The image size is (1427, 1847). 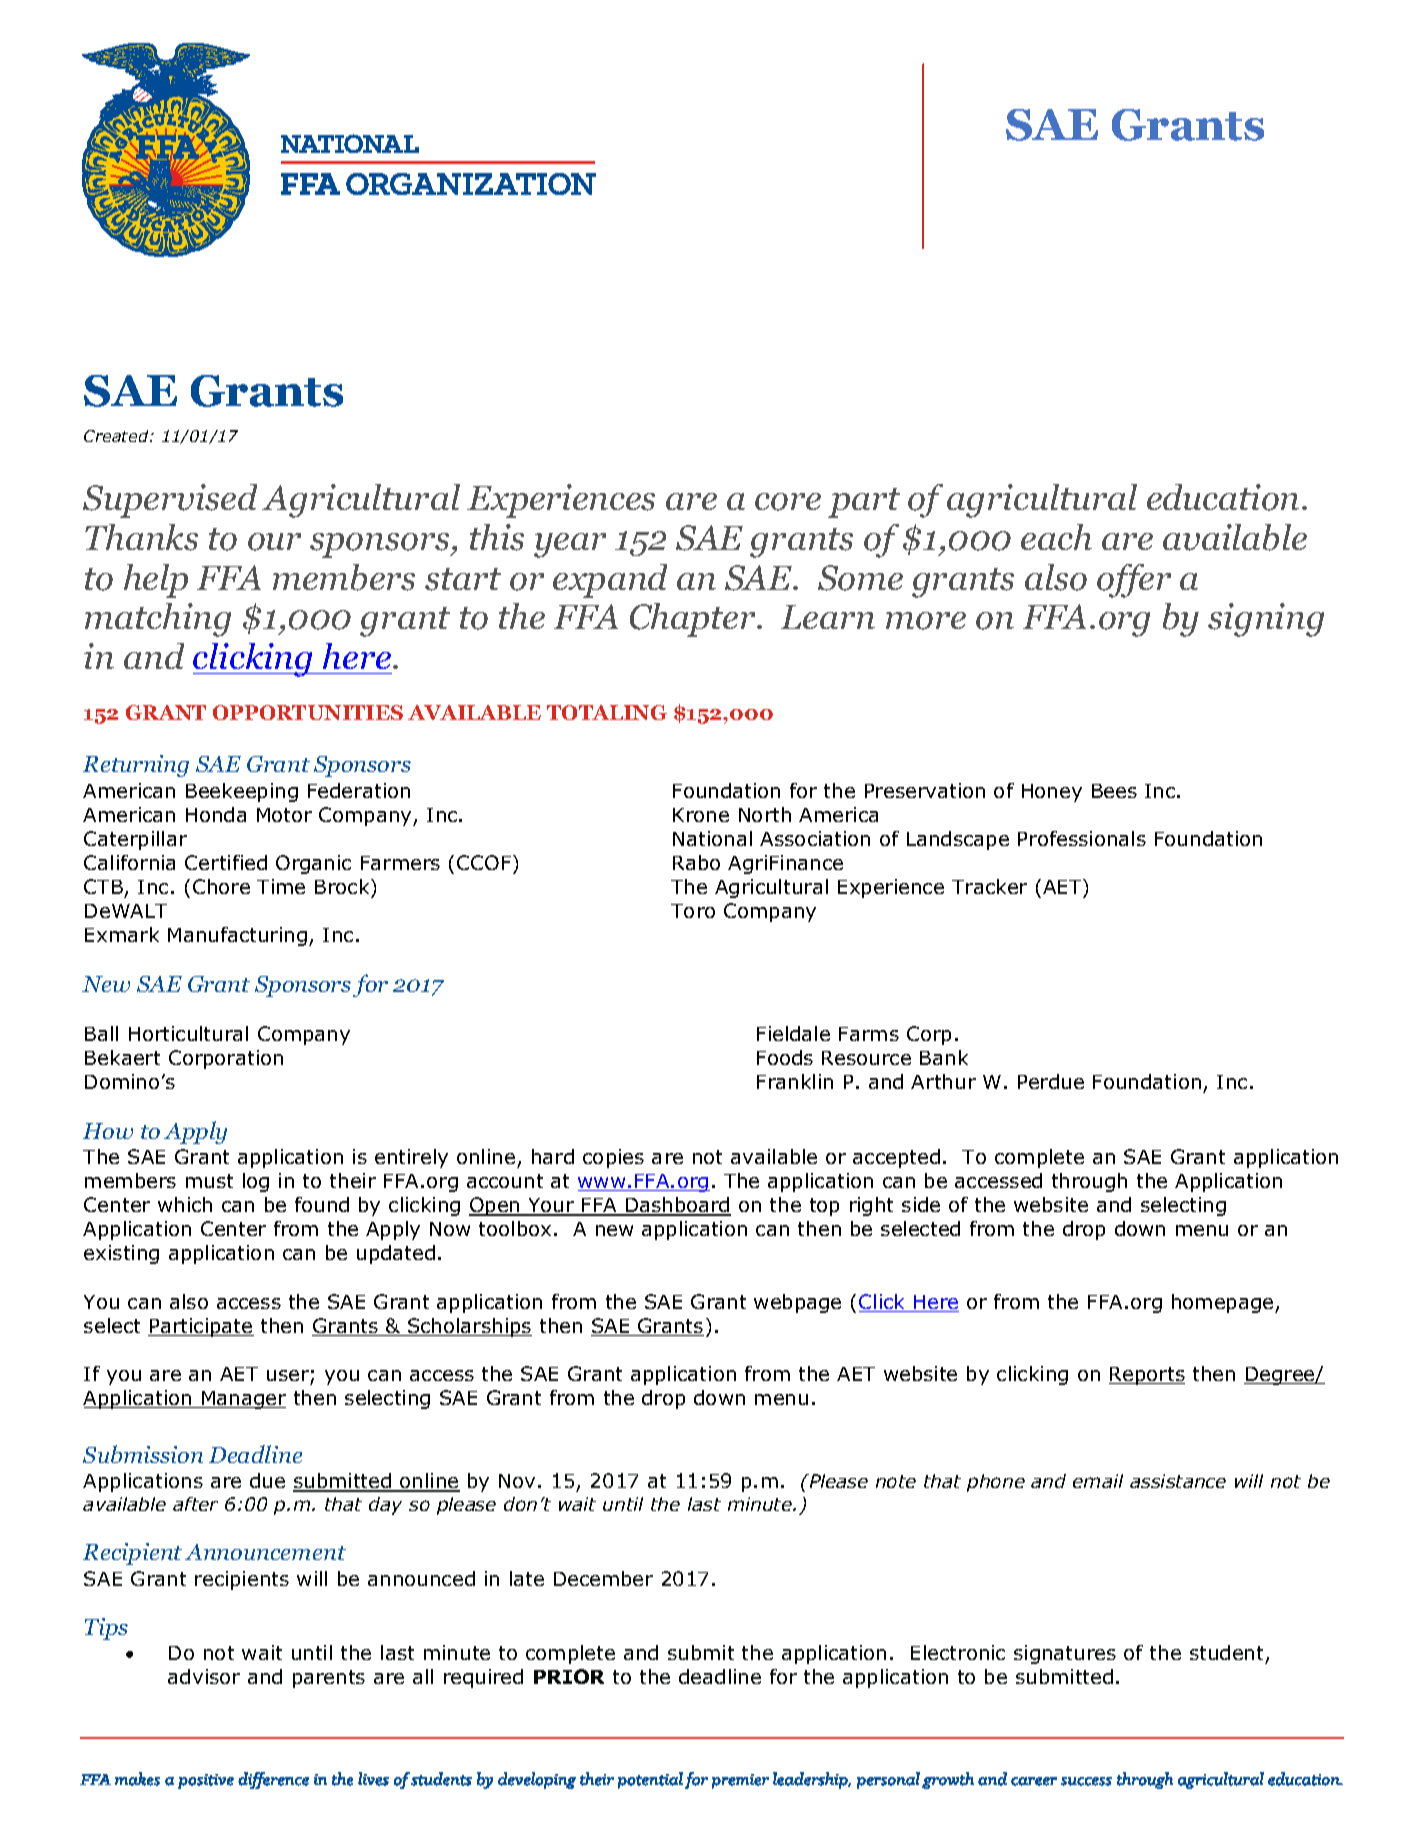 What do you see at coordinates (1051, 1081) in the document?
I see `Perdue` at bounding box center [1051, 1081].
